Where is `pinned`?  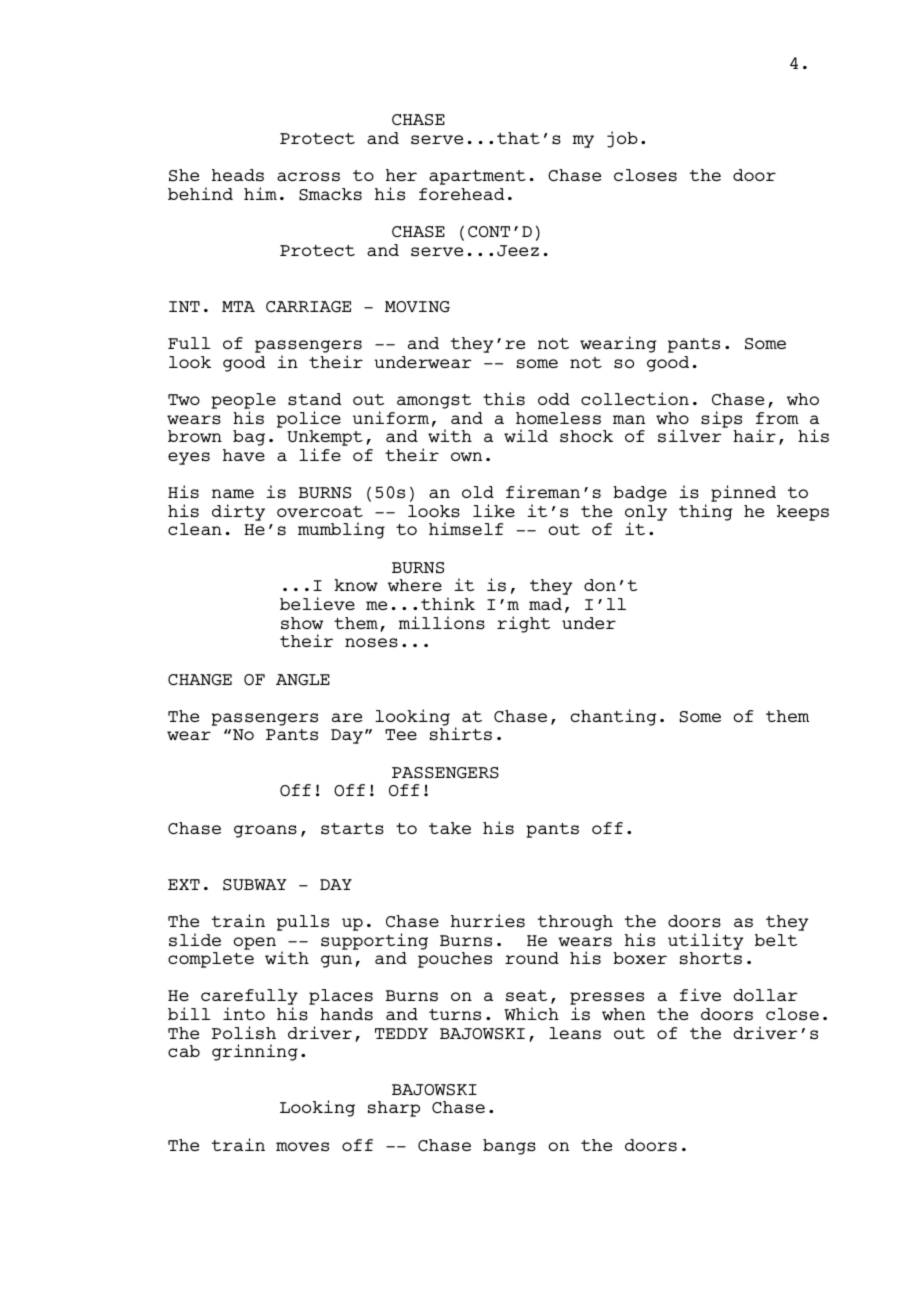
pinned is located at coordinates (743, 493).
